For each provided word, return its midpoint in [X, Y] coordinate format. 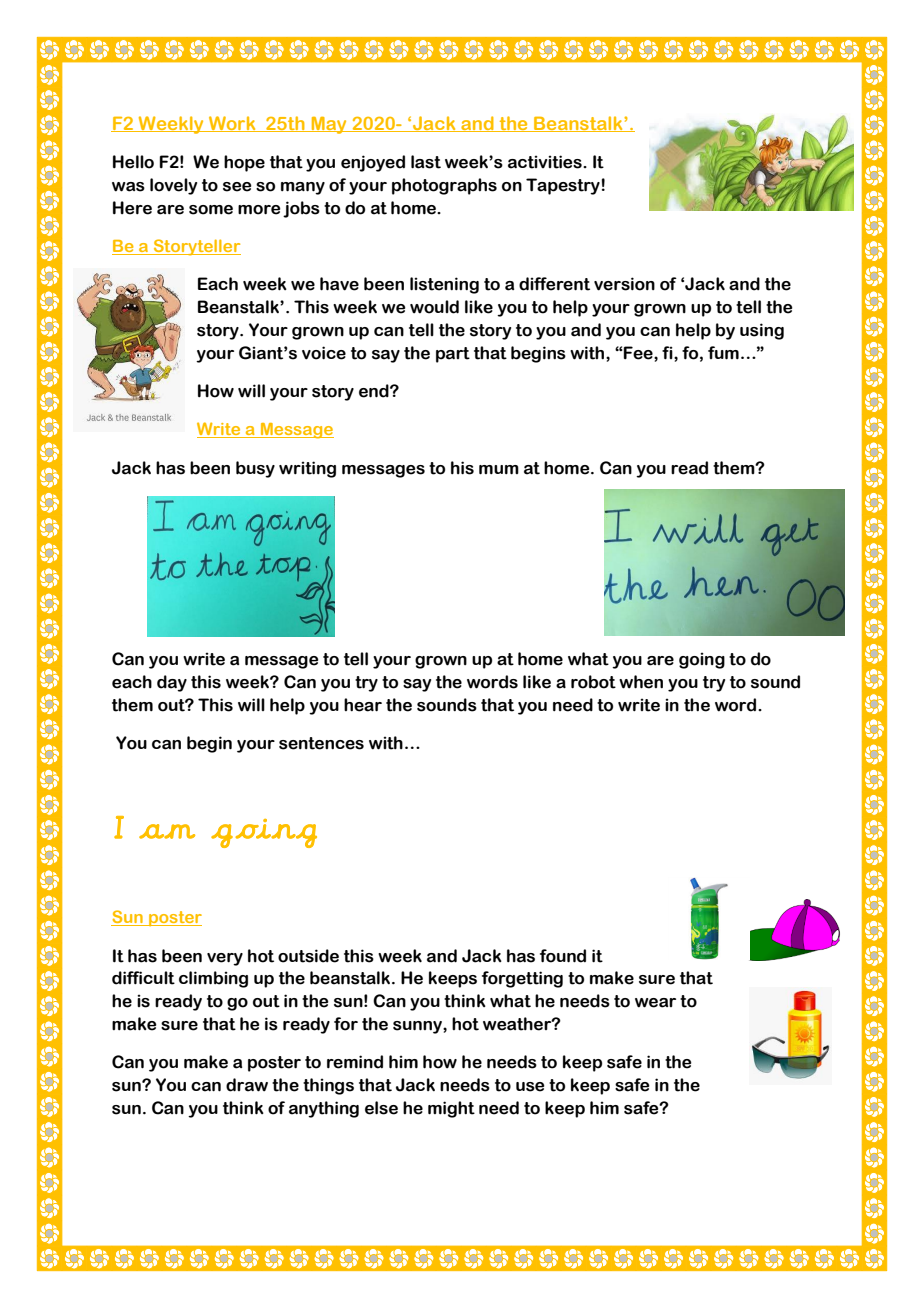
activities [546, 162]
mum [499, 470]
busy [255, 469]
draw [247, 1085]
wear [655, 1003]
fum [723, 353]
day [172, 683]
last [426, 162]
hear [363, 705]
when [641, 682]
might [451, 1109]
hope [244, 163]
